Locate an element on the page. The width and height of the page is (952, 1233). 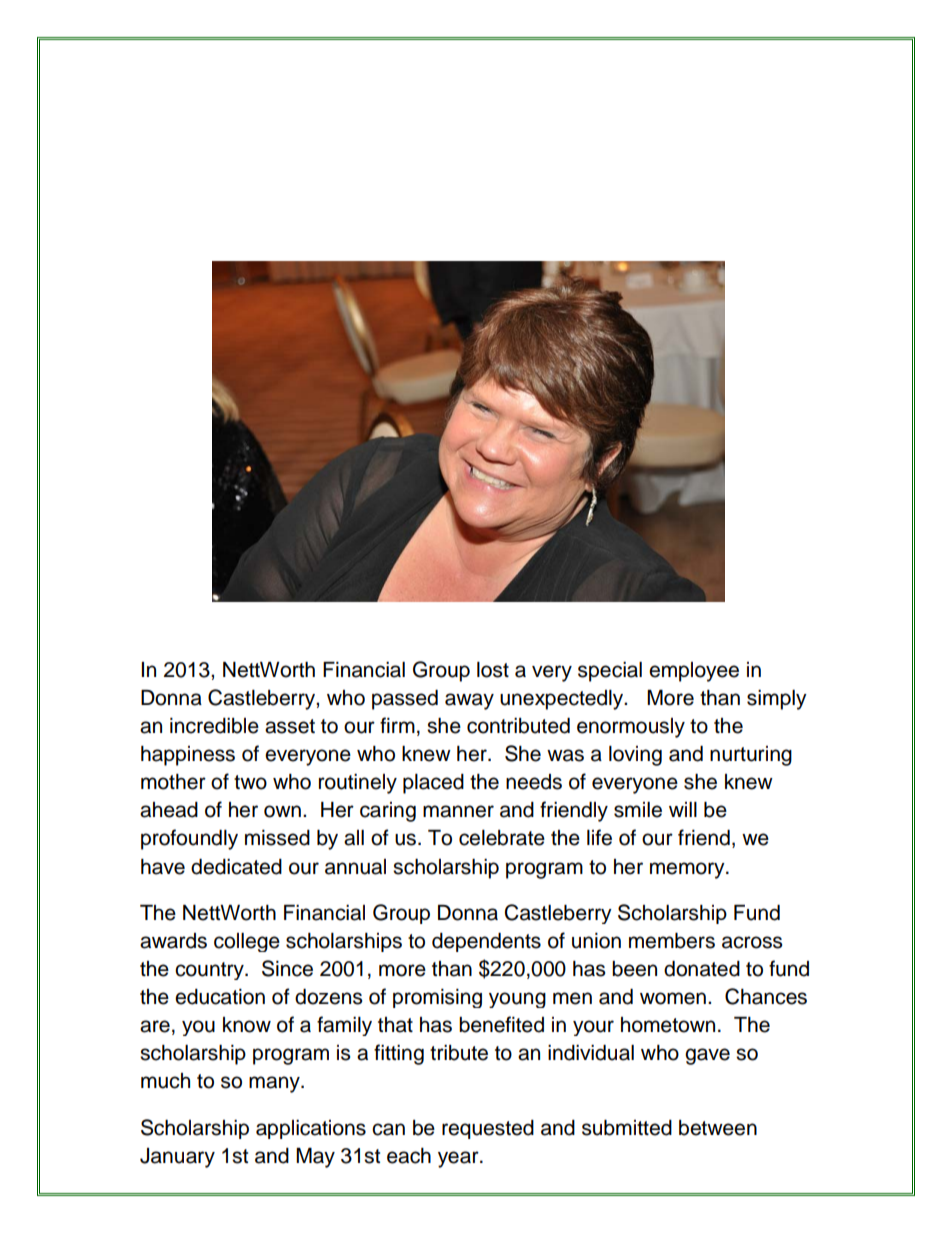
celebrate is located at coordinates (502, 838).
